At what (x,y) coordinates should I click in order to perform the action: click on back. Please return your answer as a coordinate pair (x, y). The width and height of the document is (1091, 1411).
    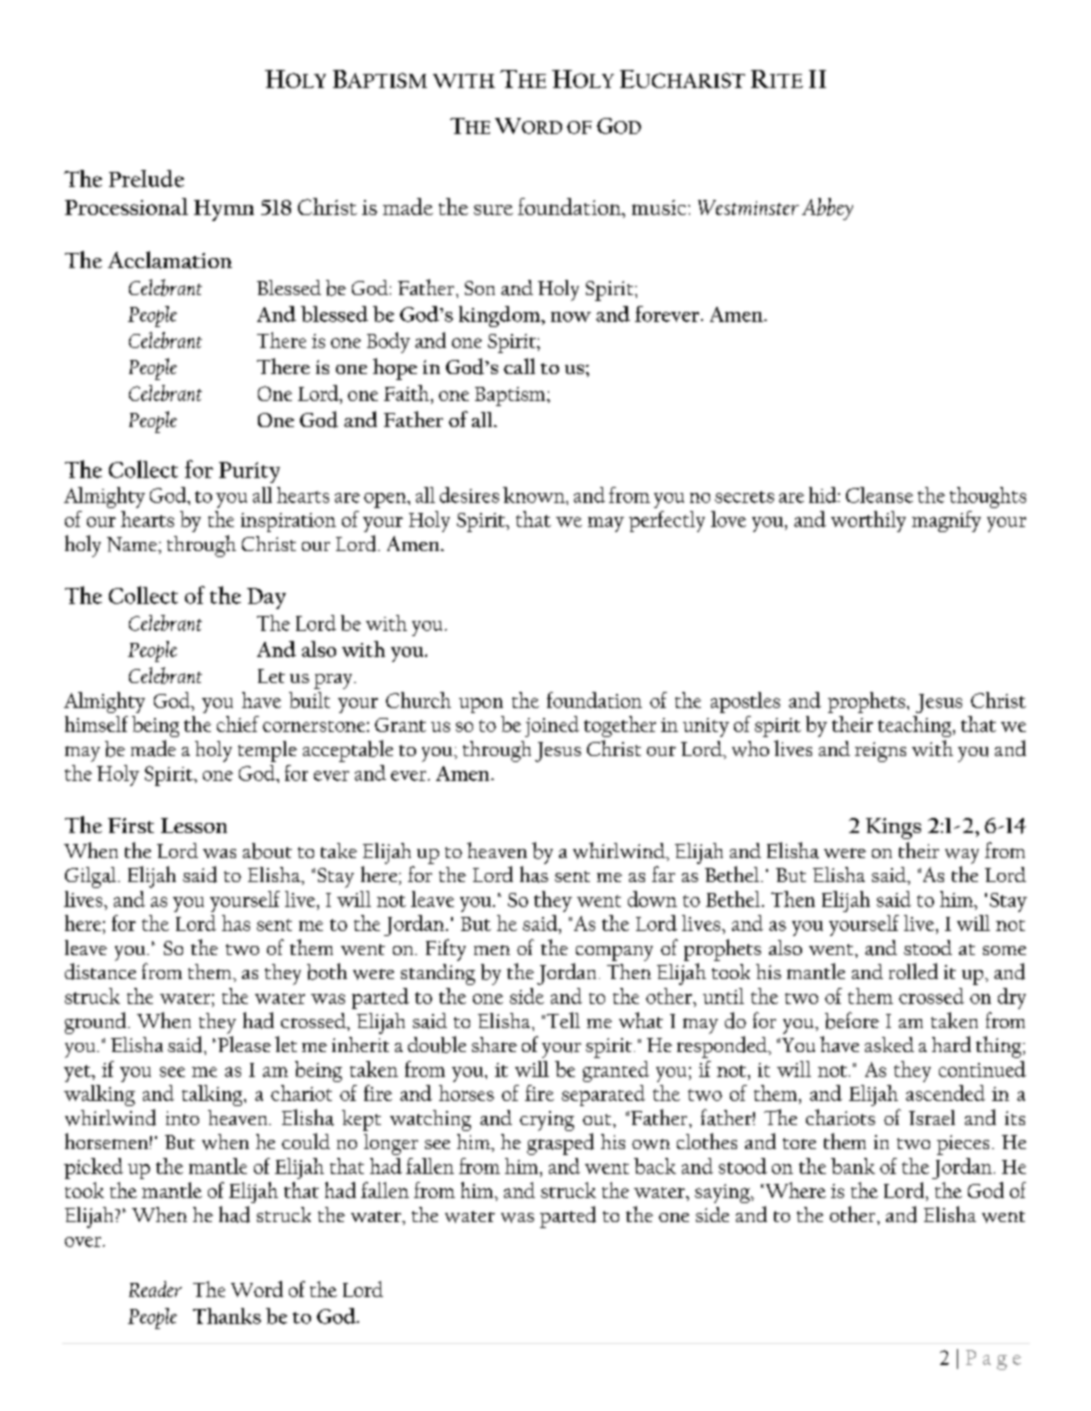
    Looking at the image, I should click on (655, 1166).
